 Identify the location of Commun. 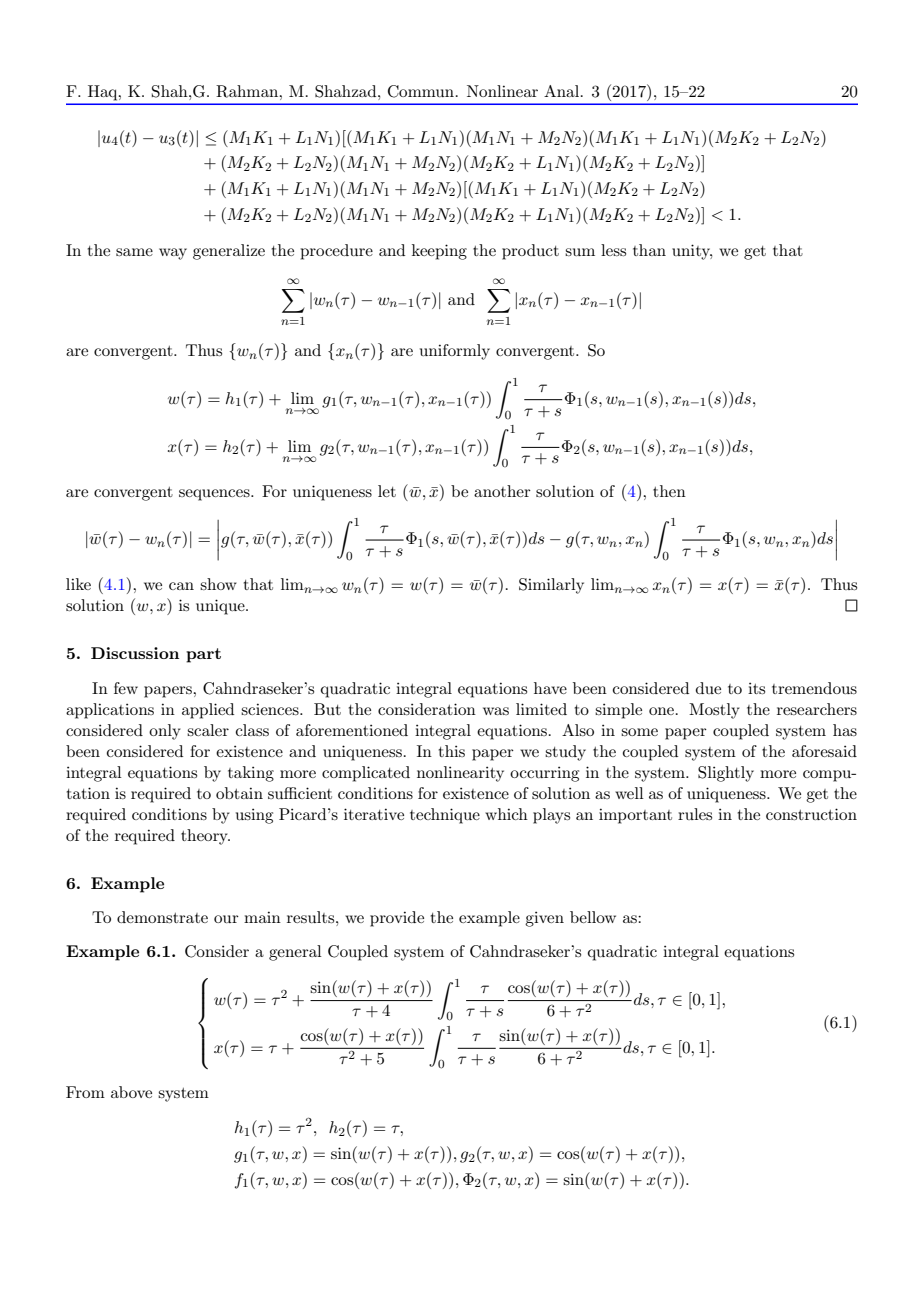
(421, 91).
